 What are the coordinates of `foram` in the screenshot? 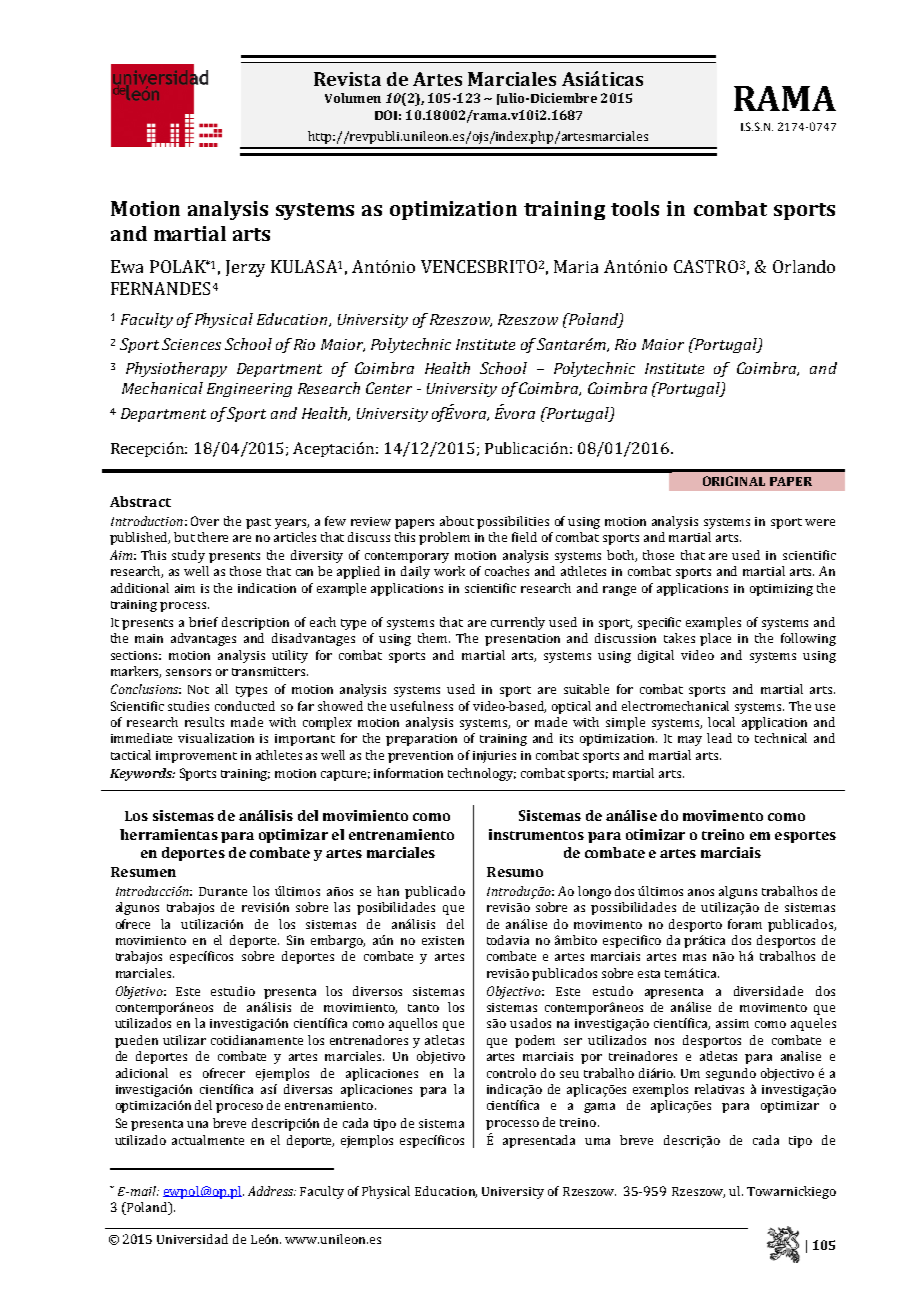 It's located at (745, 924).
